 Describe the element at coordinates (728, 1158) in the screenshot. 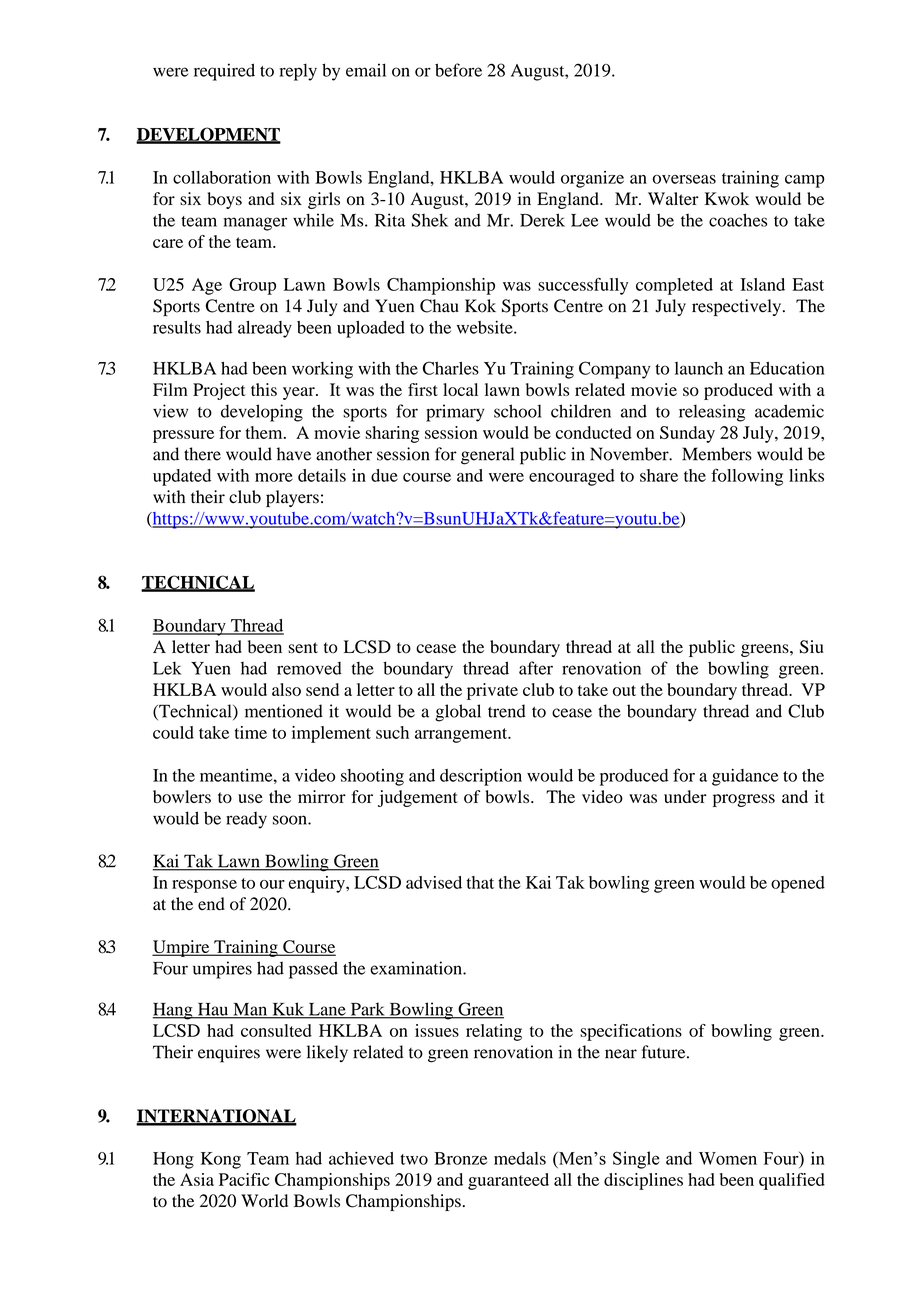

I see `Women` at that location.
